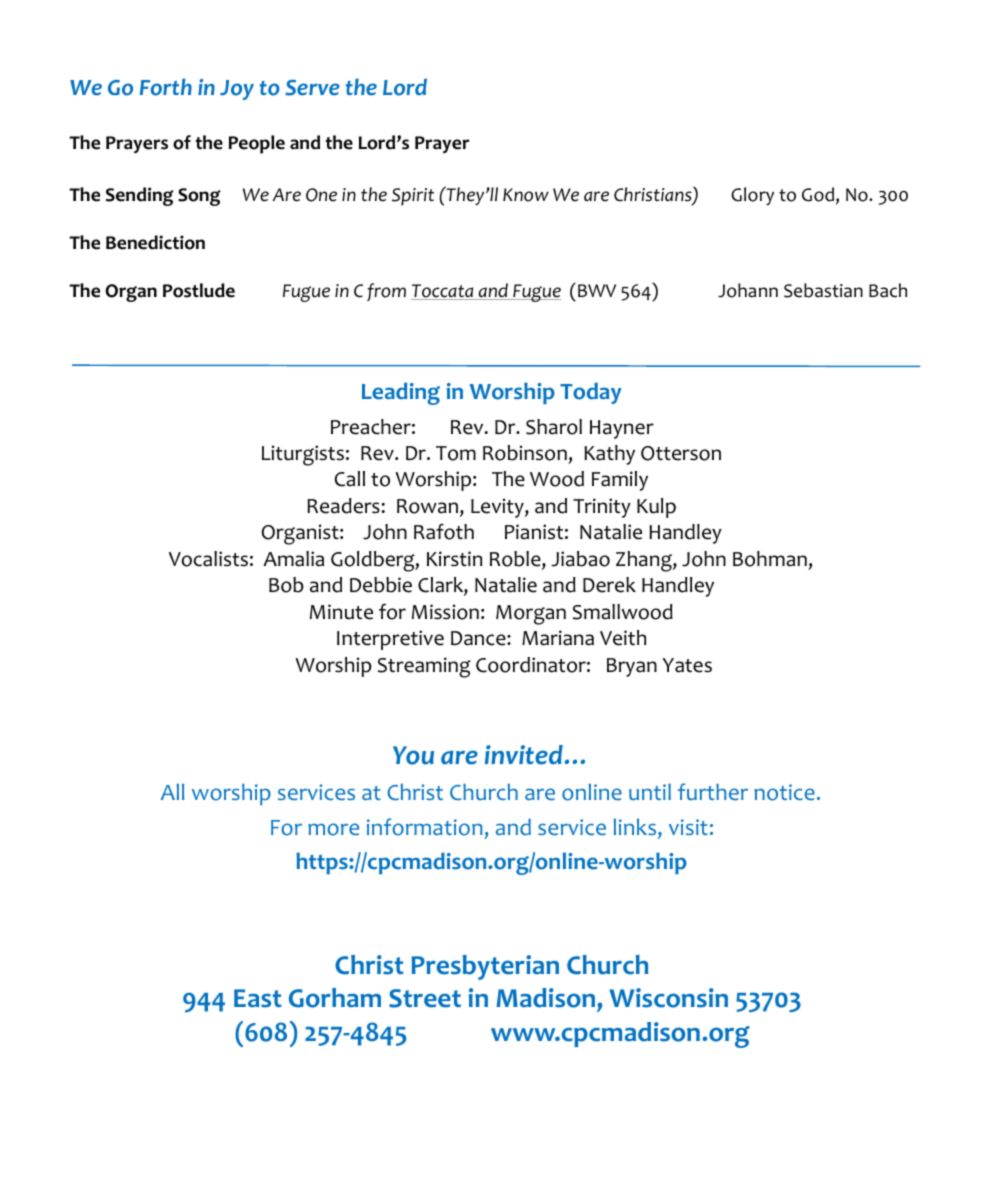 Image resolution: width=991 pixels, height=1204 pixels. What do you see at coordinates (237, 90) in the document?
I see `Joy` at bounding box center [237, 90].
